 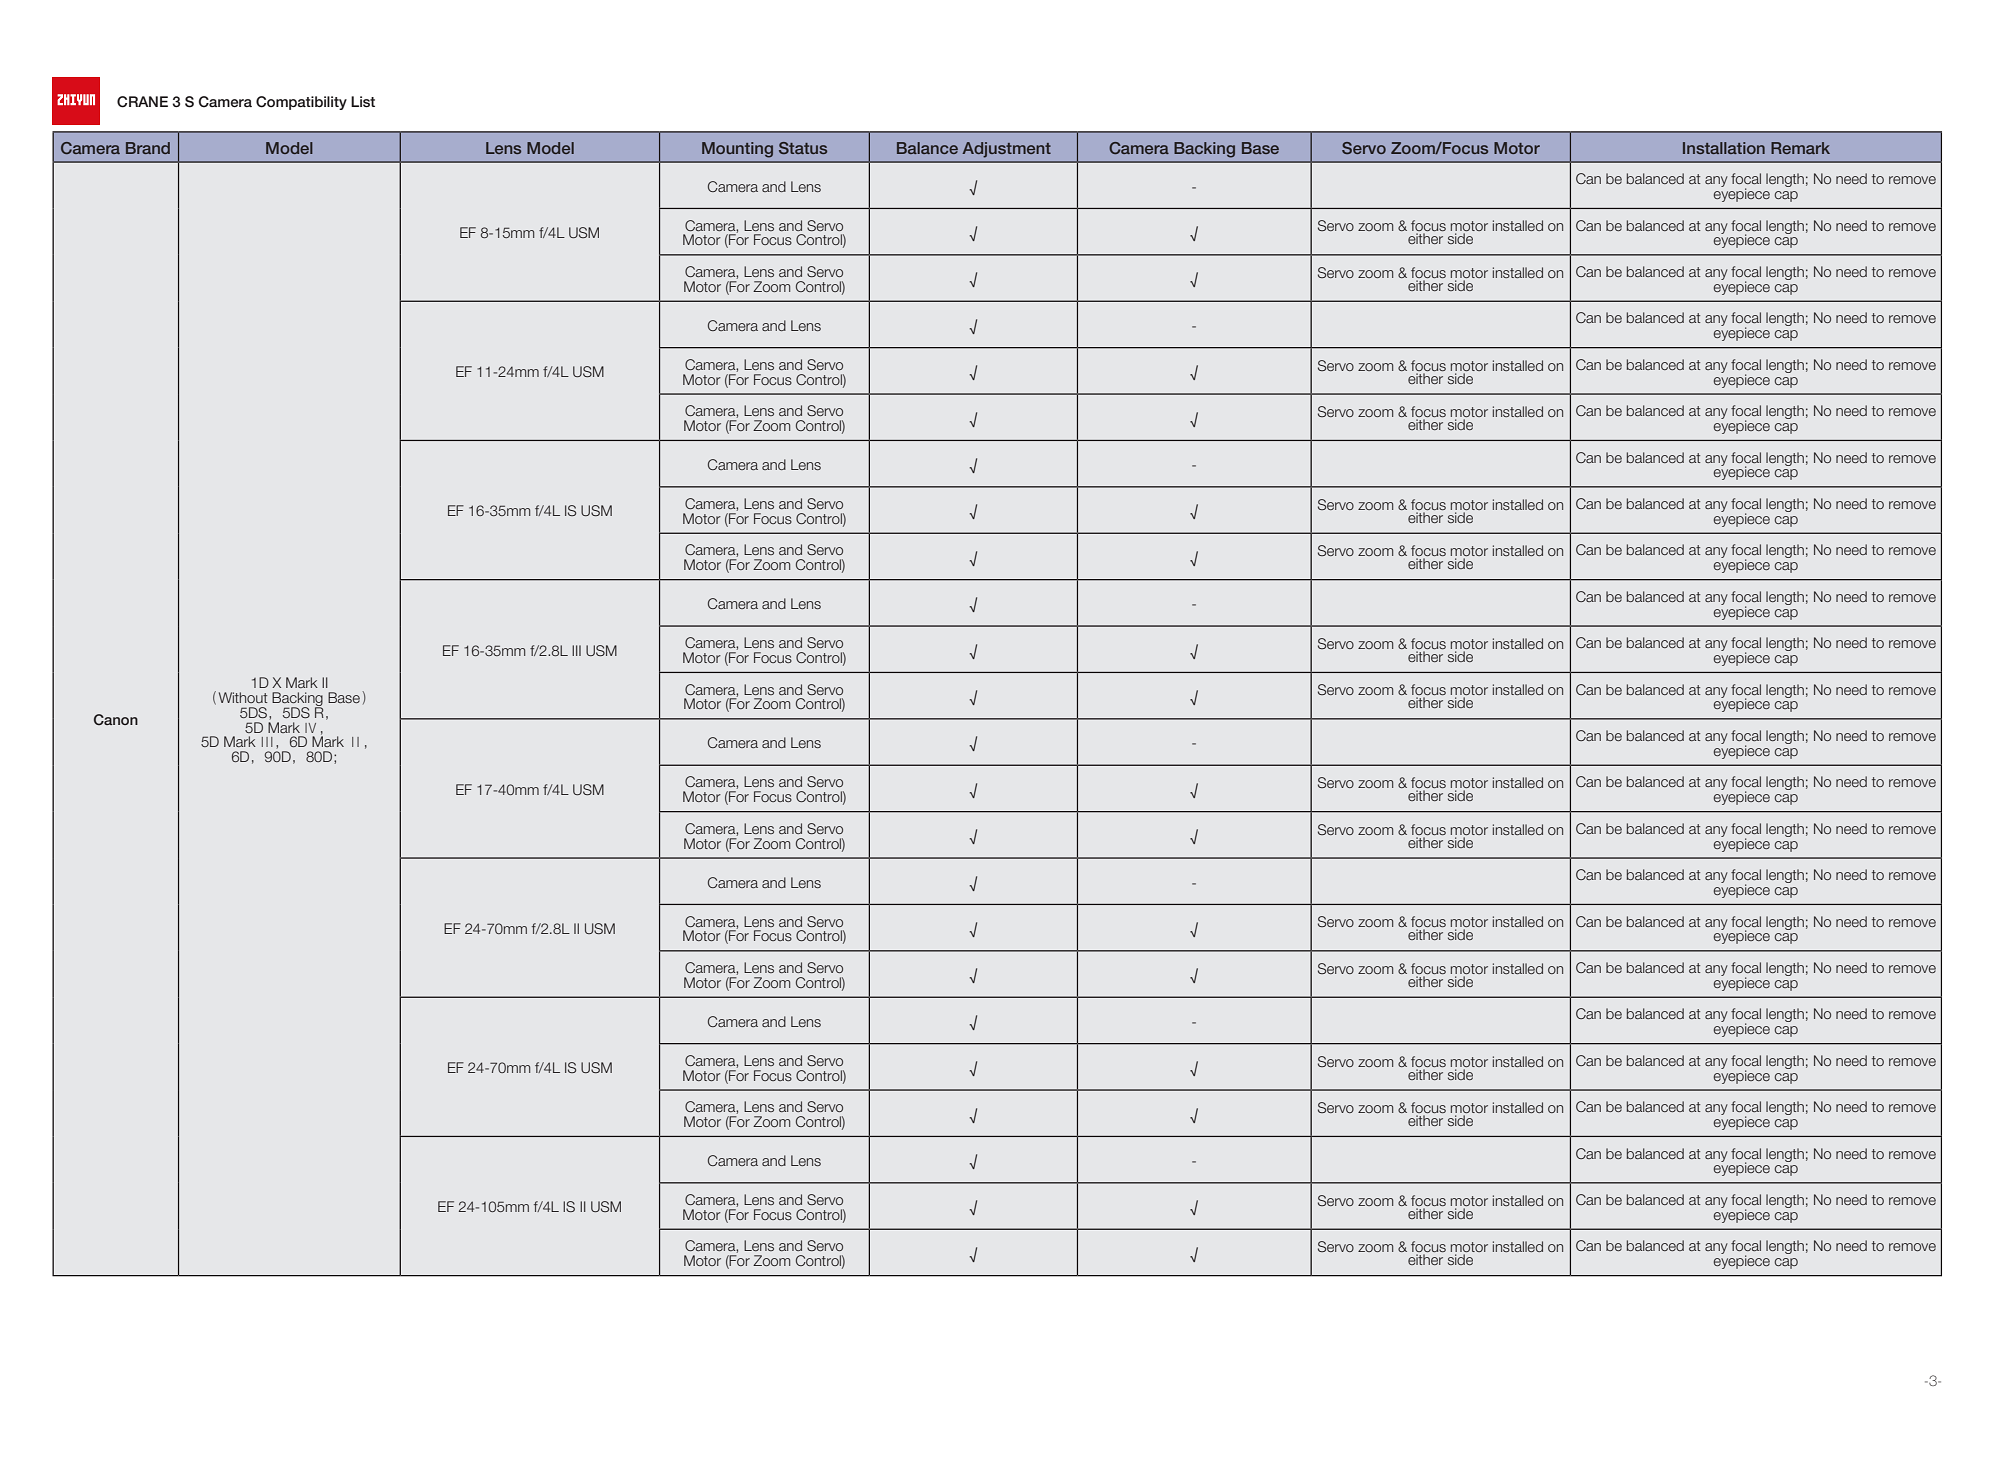 I want to click on Canon, so click(x=116, y=719).
